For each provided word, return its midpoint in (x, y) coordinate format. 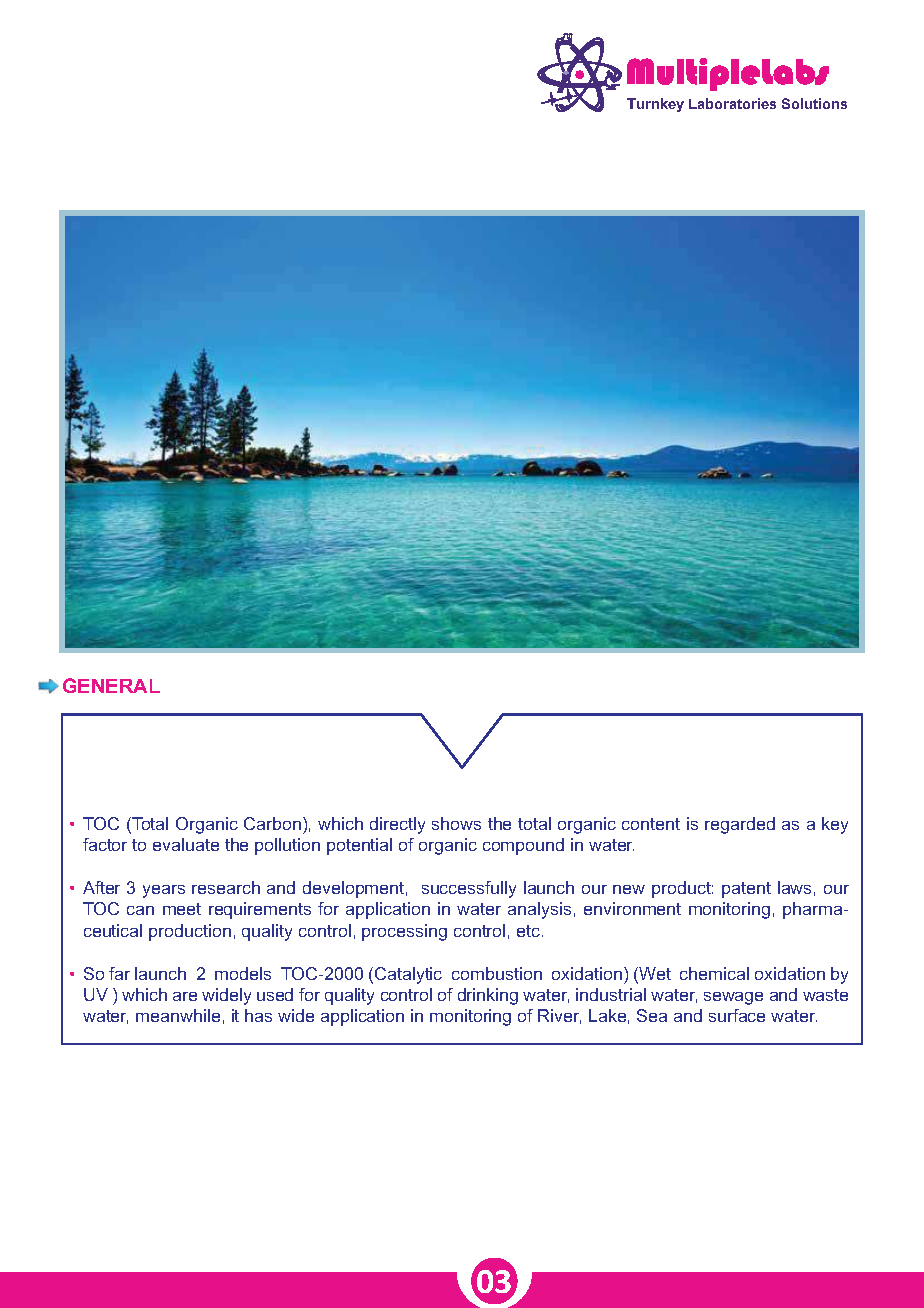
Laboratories (732, 103)
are (185, 996)
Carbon (272, 823)
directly (397, 825)
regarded (740, 825)
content (651, 824)
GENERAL (111, 685)
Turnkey (655, 105)
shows (456, 823)
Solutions (814, 103)
